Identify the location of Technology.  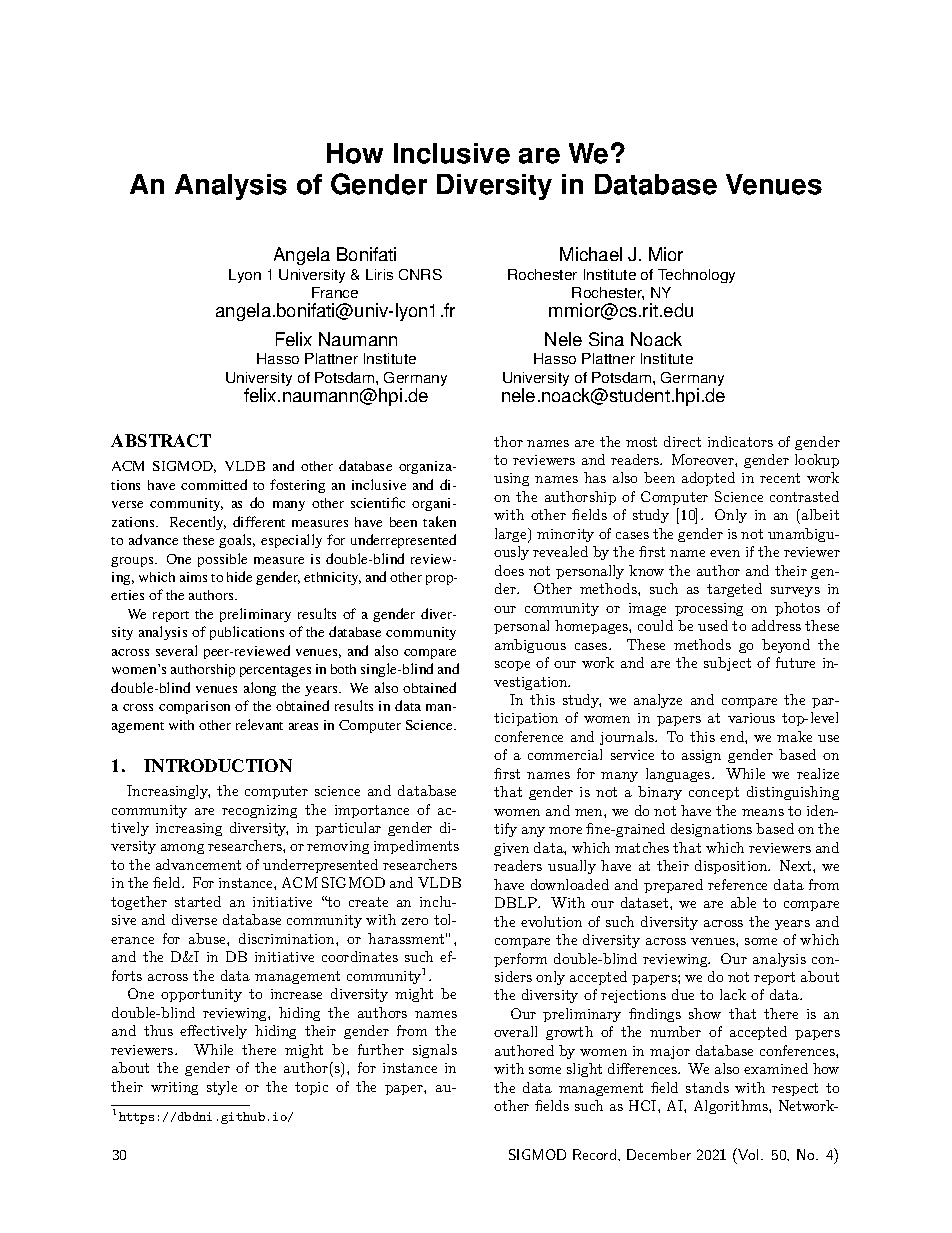
(696, 276).
